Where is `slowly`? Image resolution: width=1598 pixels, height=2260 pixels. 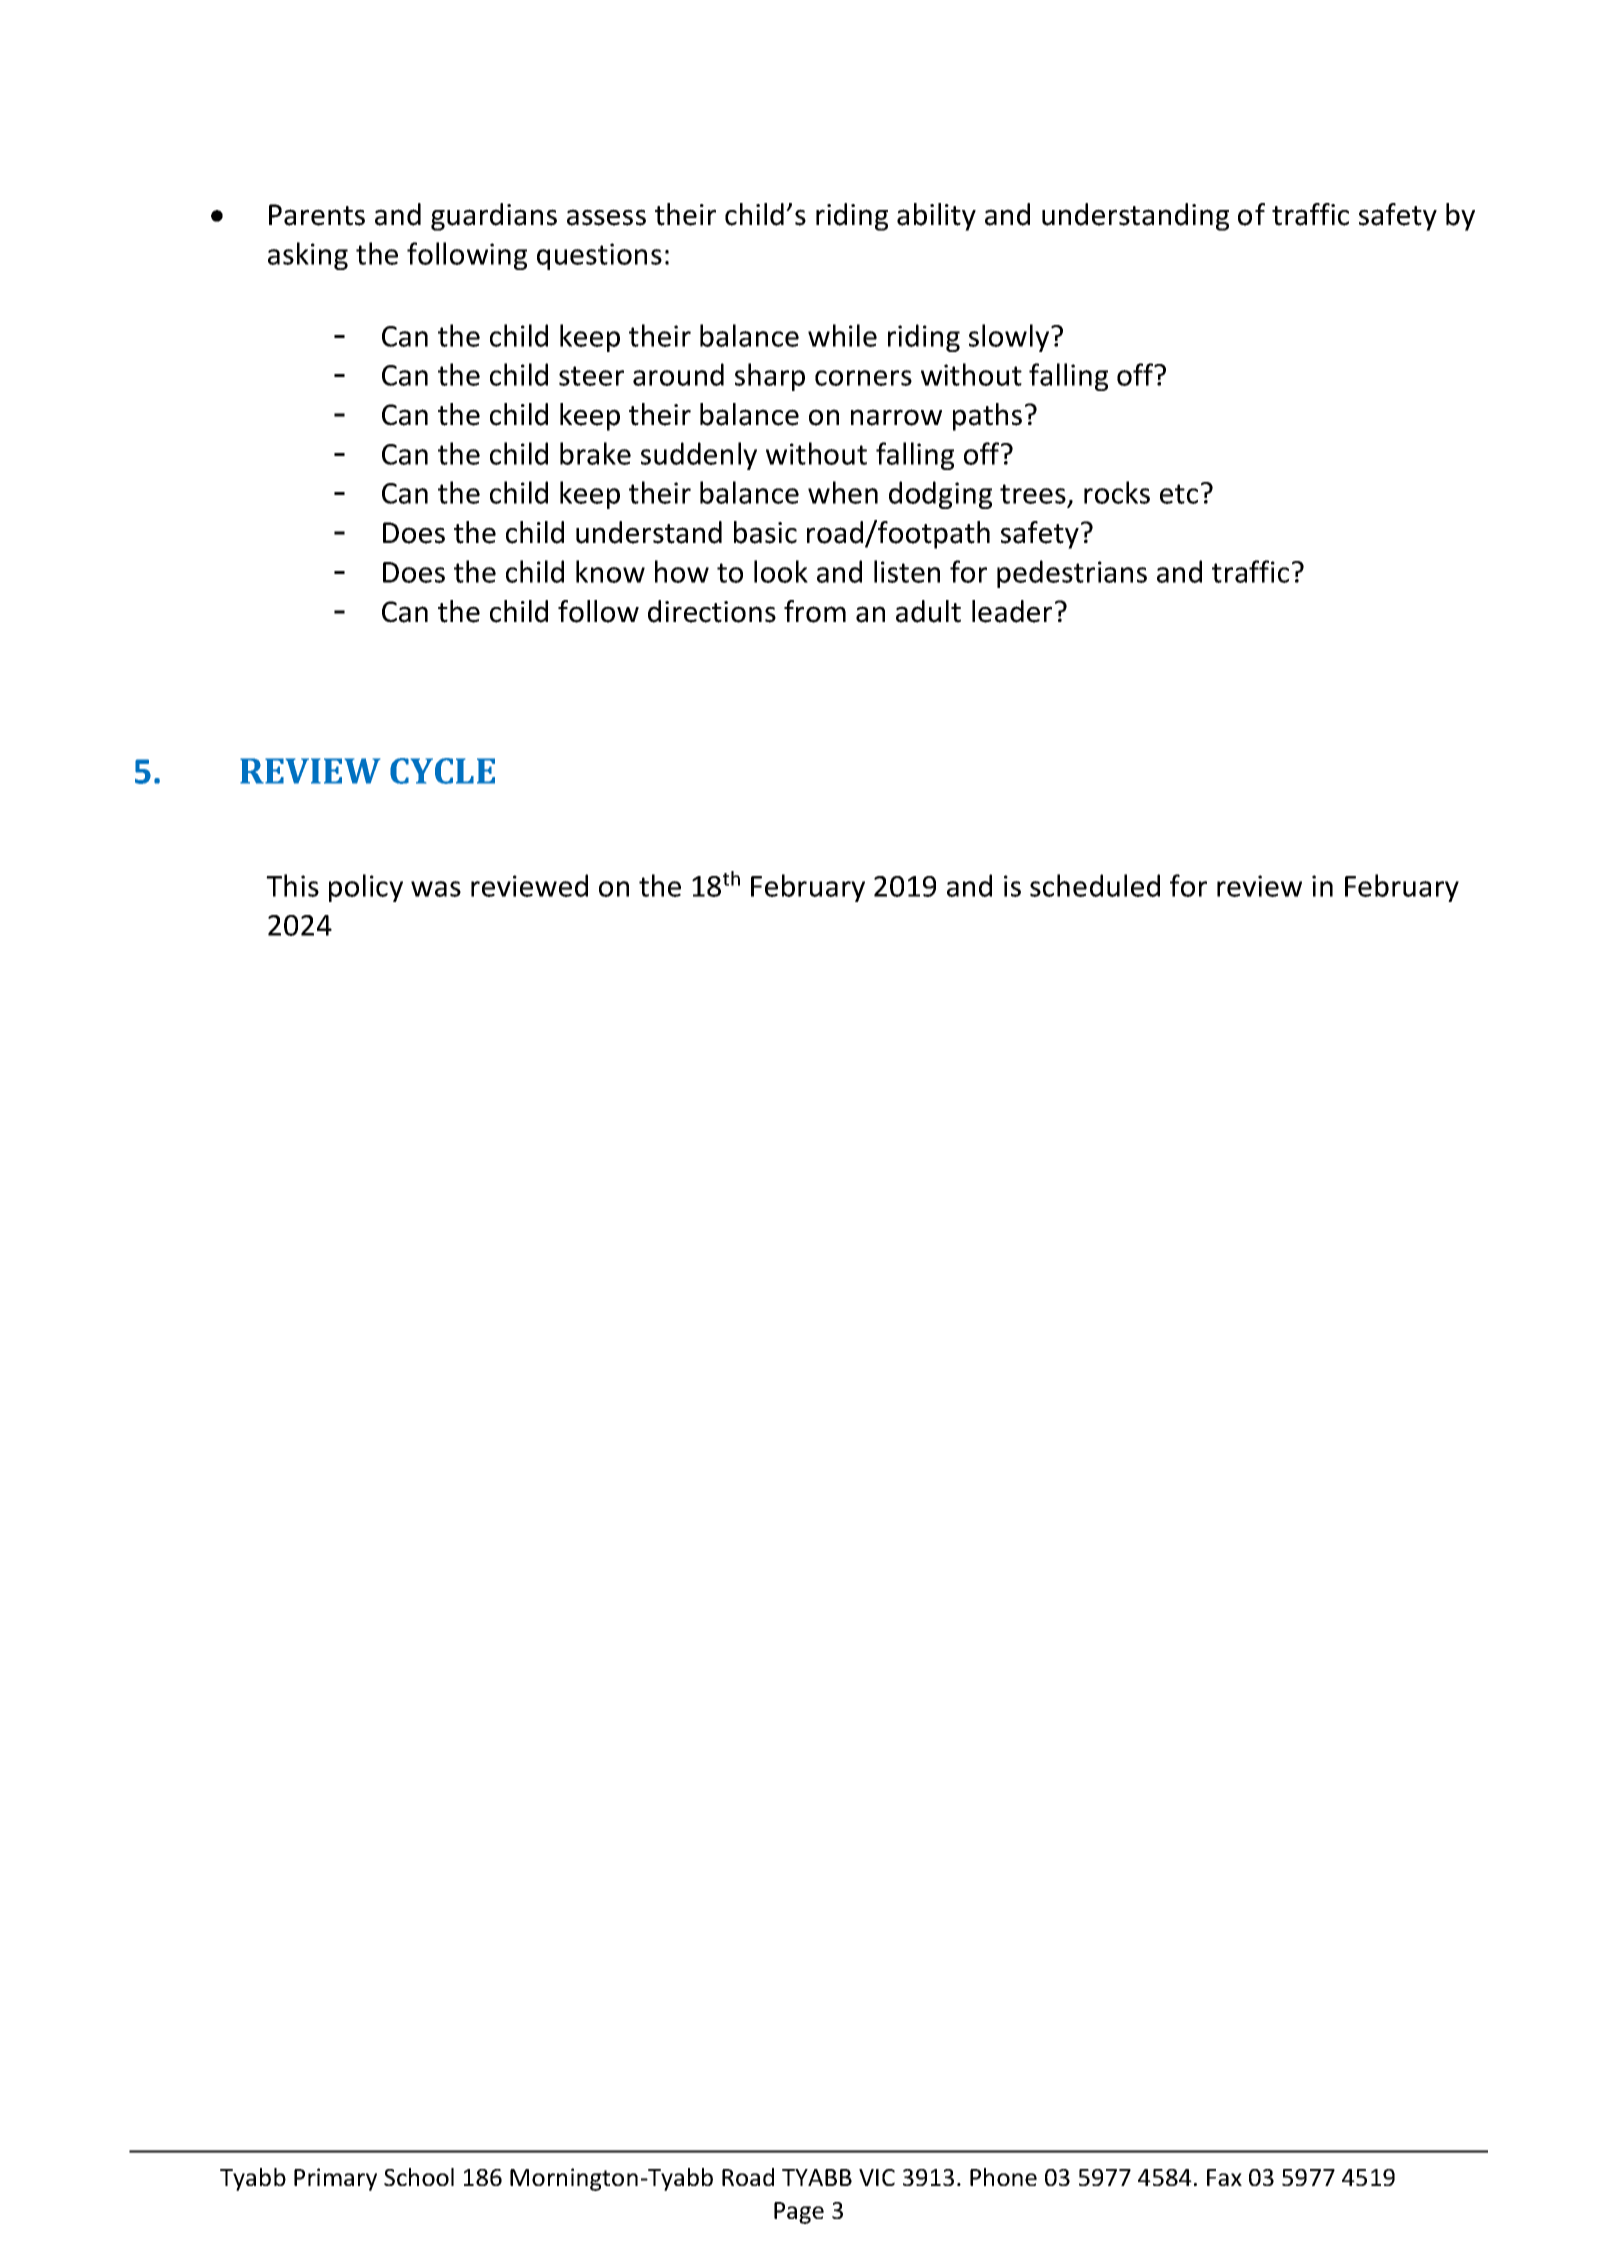
slowly is located at coordinates (1010, 338).
